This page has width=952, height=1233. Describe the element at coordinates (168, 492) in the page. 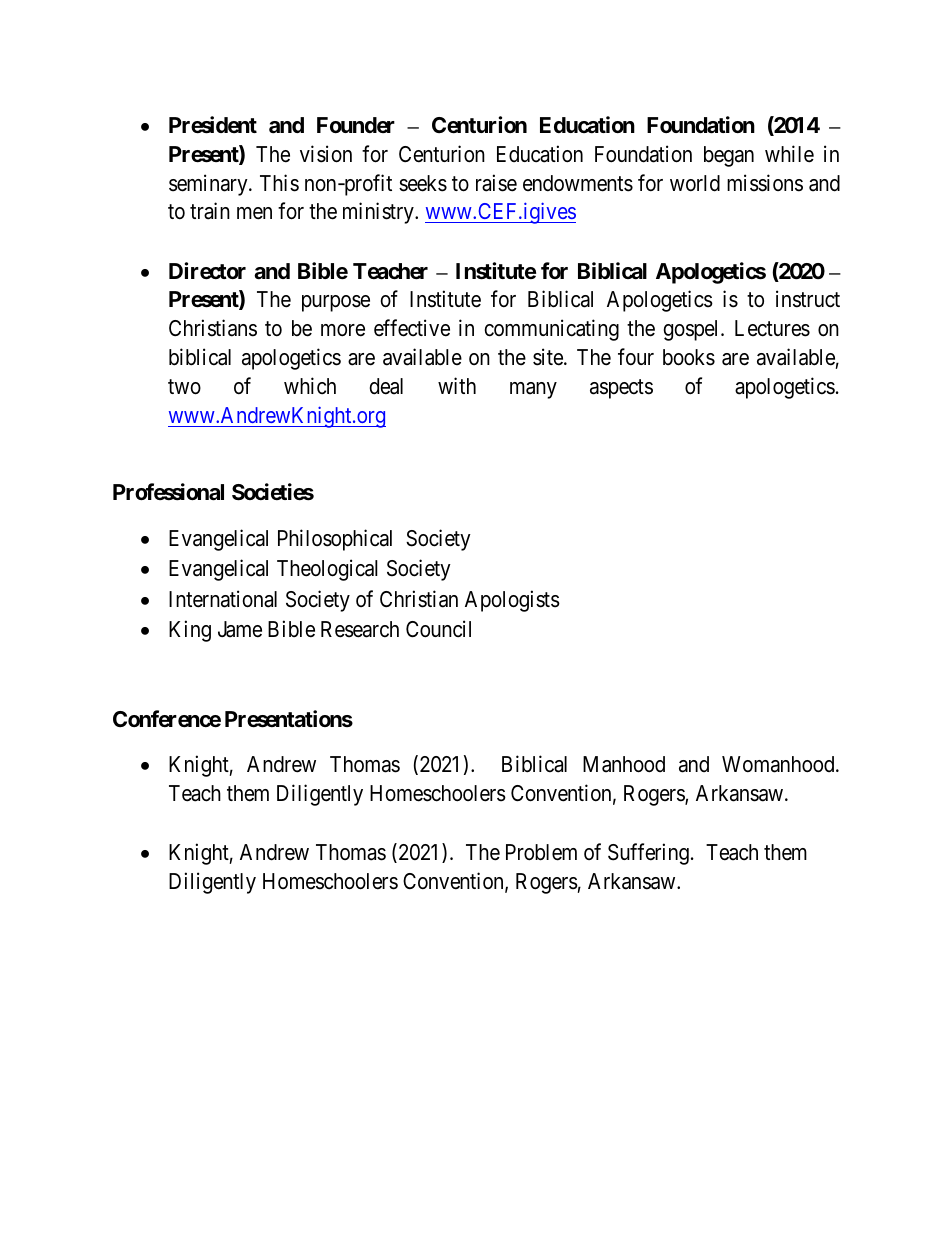

I see `Professional` at that location.
